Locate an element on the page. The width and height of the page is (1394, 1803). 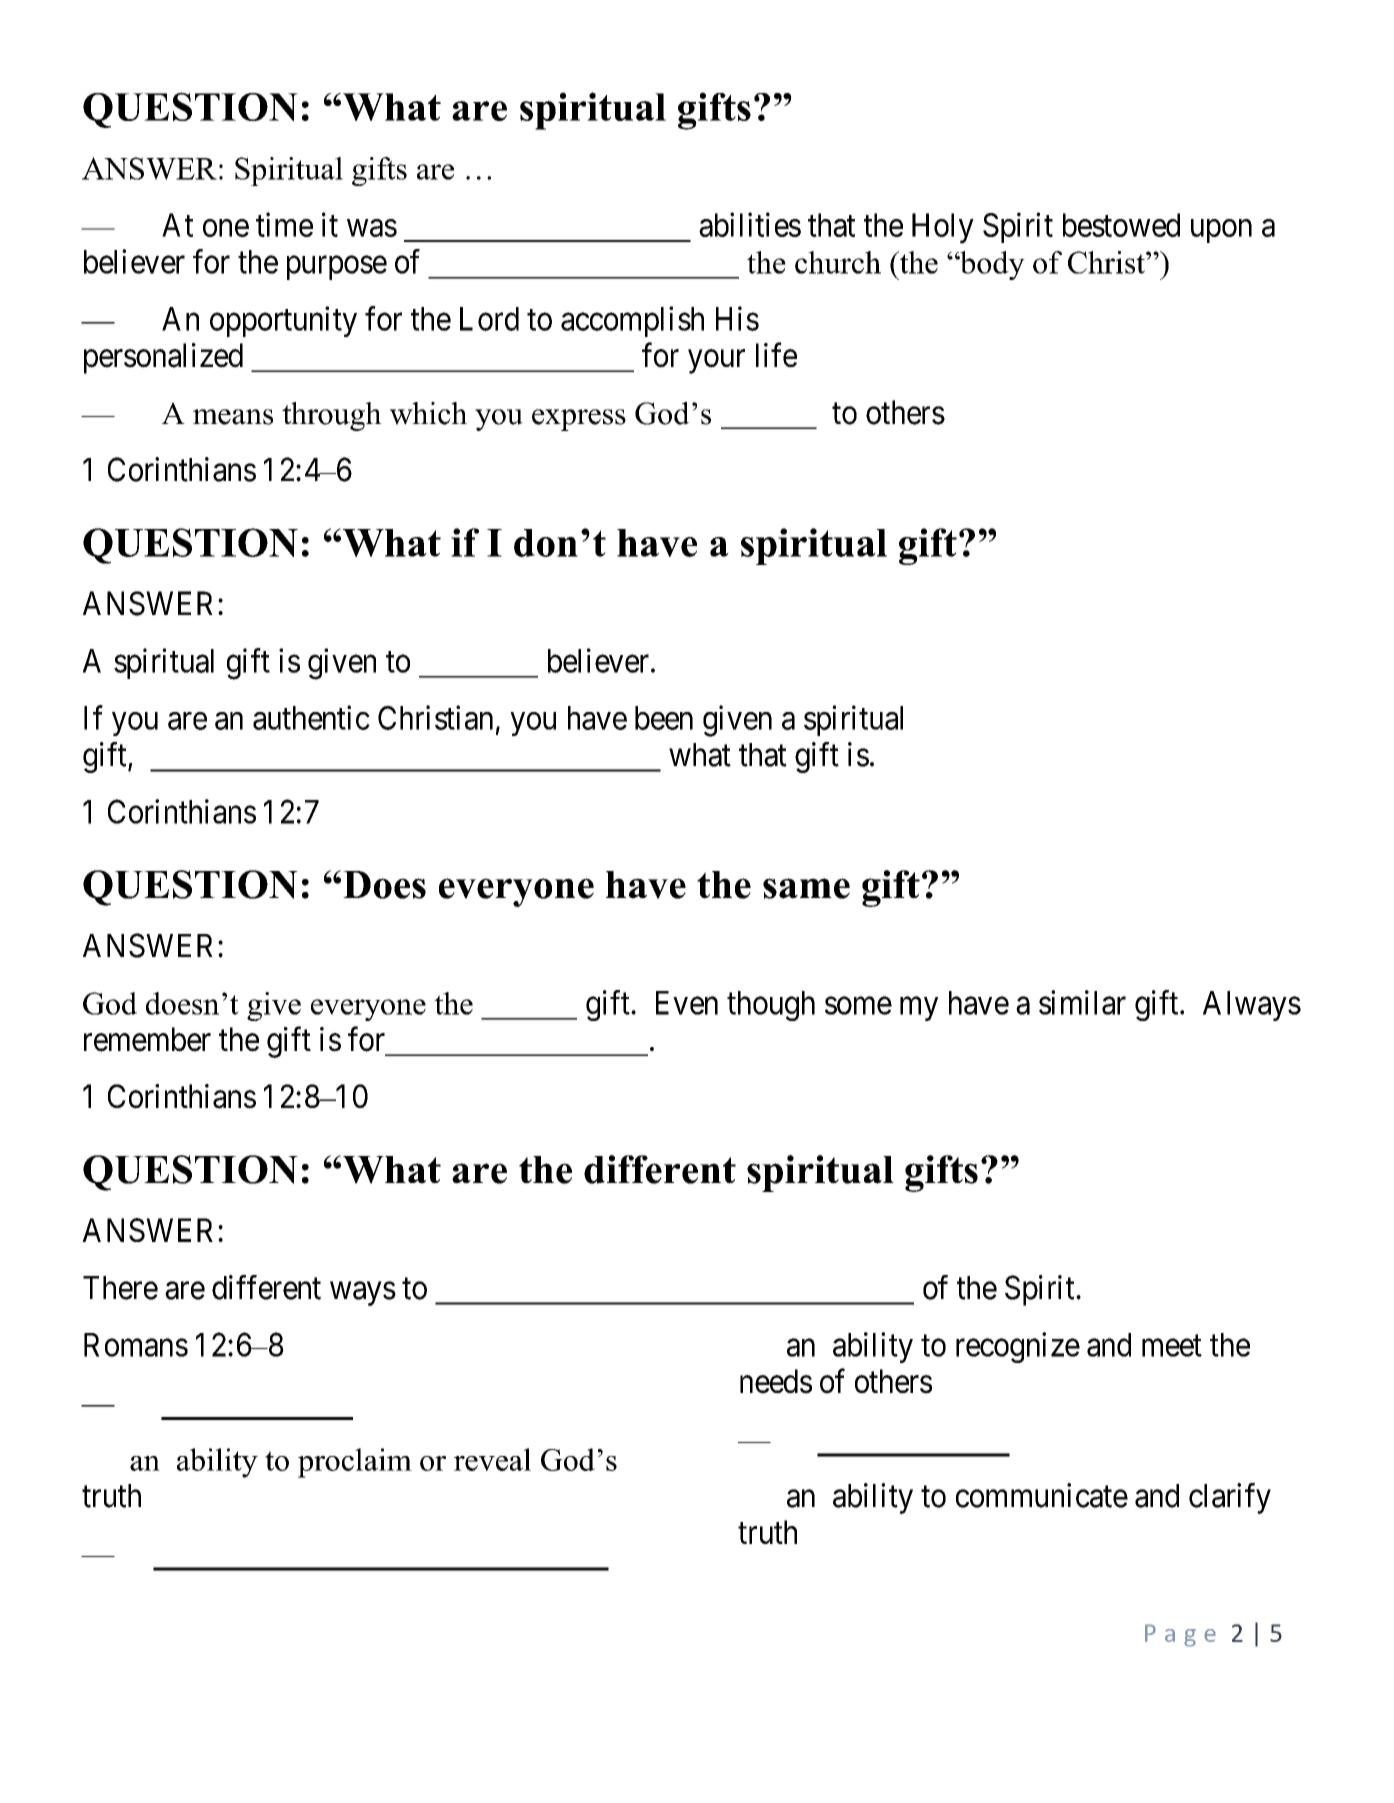
same is located at coordinates (806, 888).
